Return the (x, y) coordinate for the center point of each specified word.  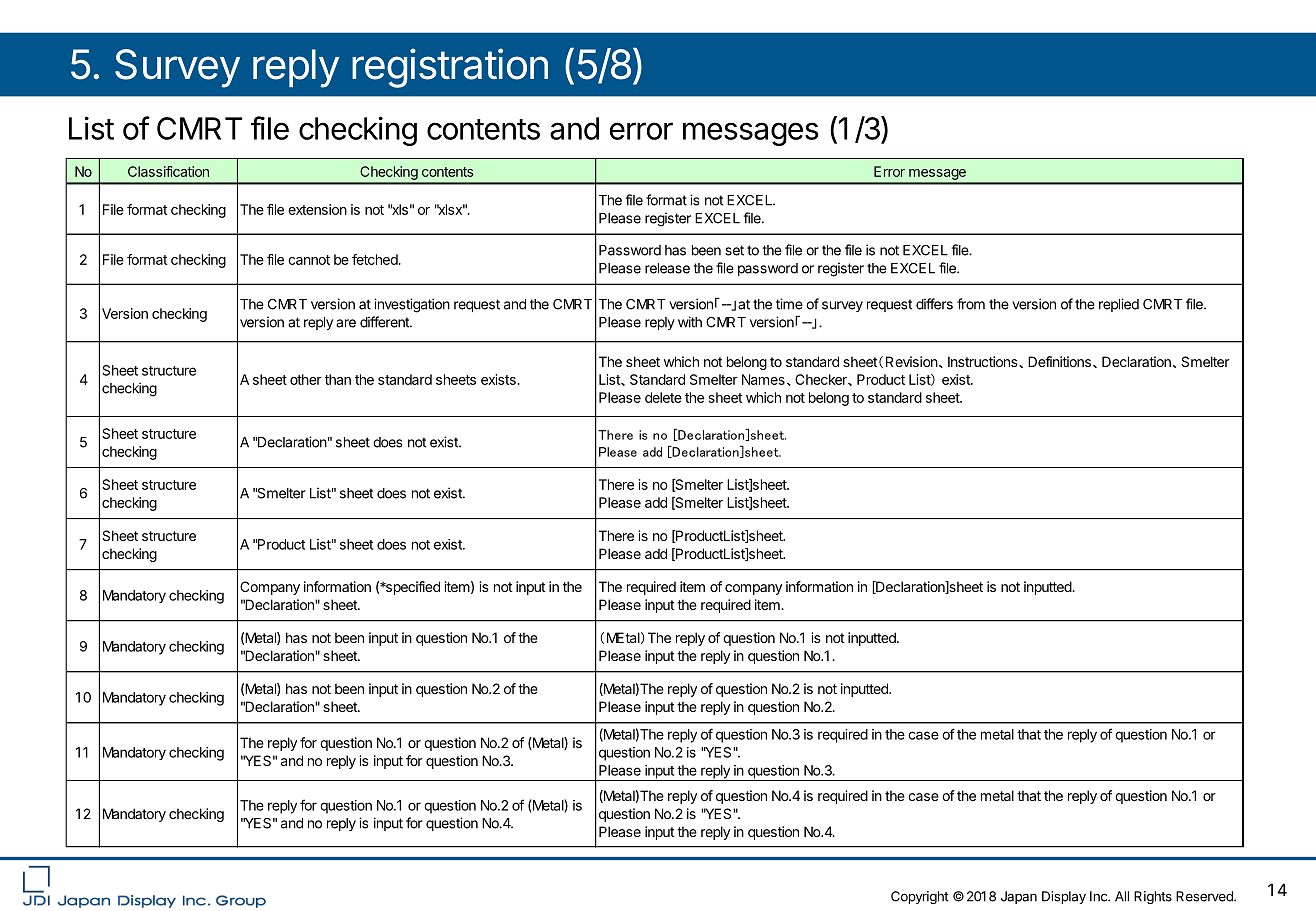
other (306, 379)
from (971, 304)
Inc (1099, 896)
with (690, 322)
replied (1119, 305)
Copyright (920, 897)
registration (450, 68)
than (338, 379)
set (734, 250)
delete (663, 397)
